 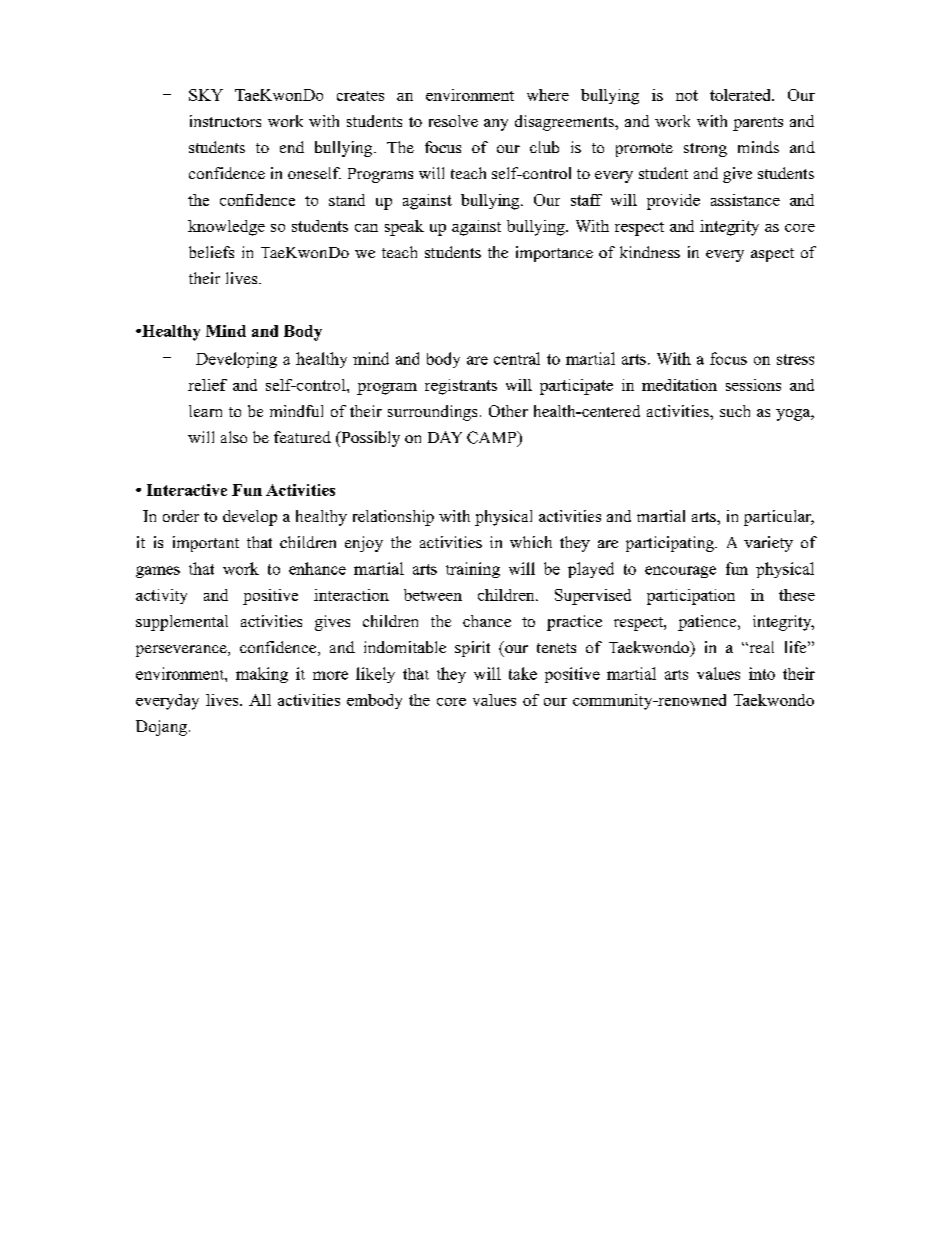 What do you see at coordinates (735, 411) in the image?
I see `such` at bounding box center [735, 411].
